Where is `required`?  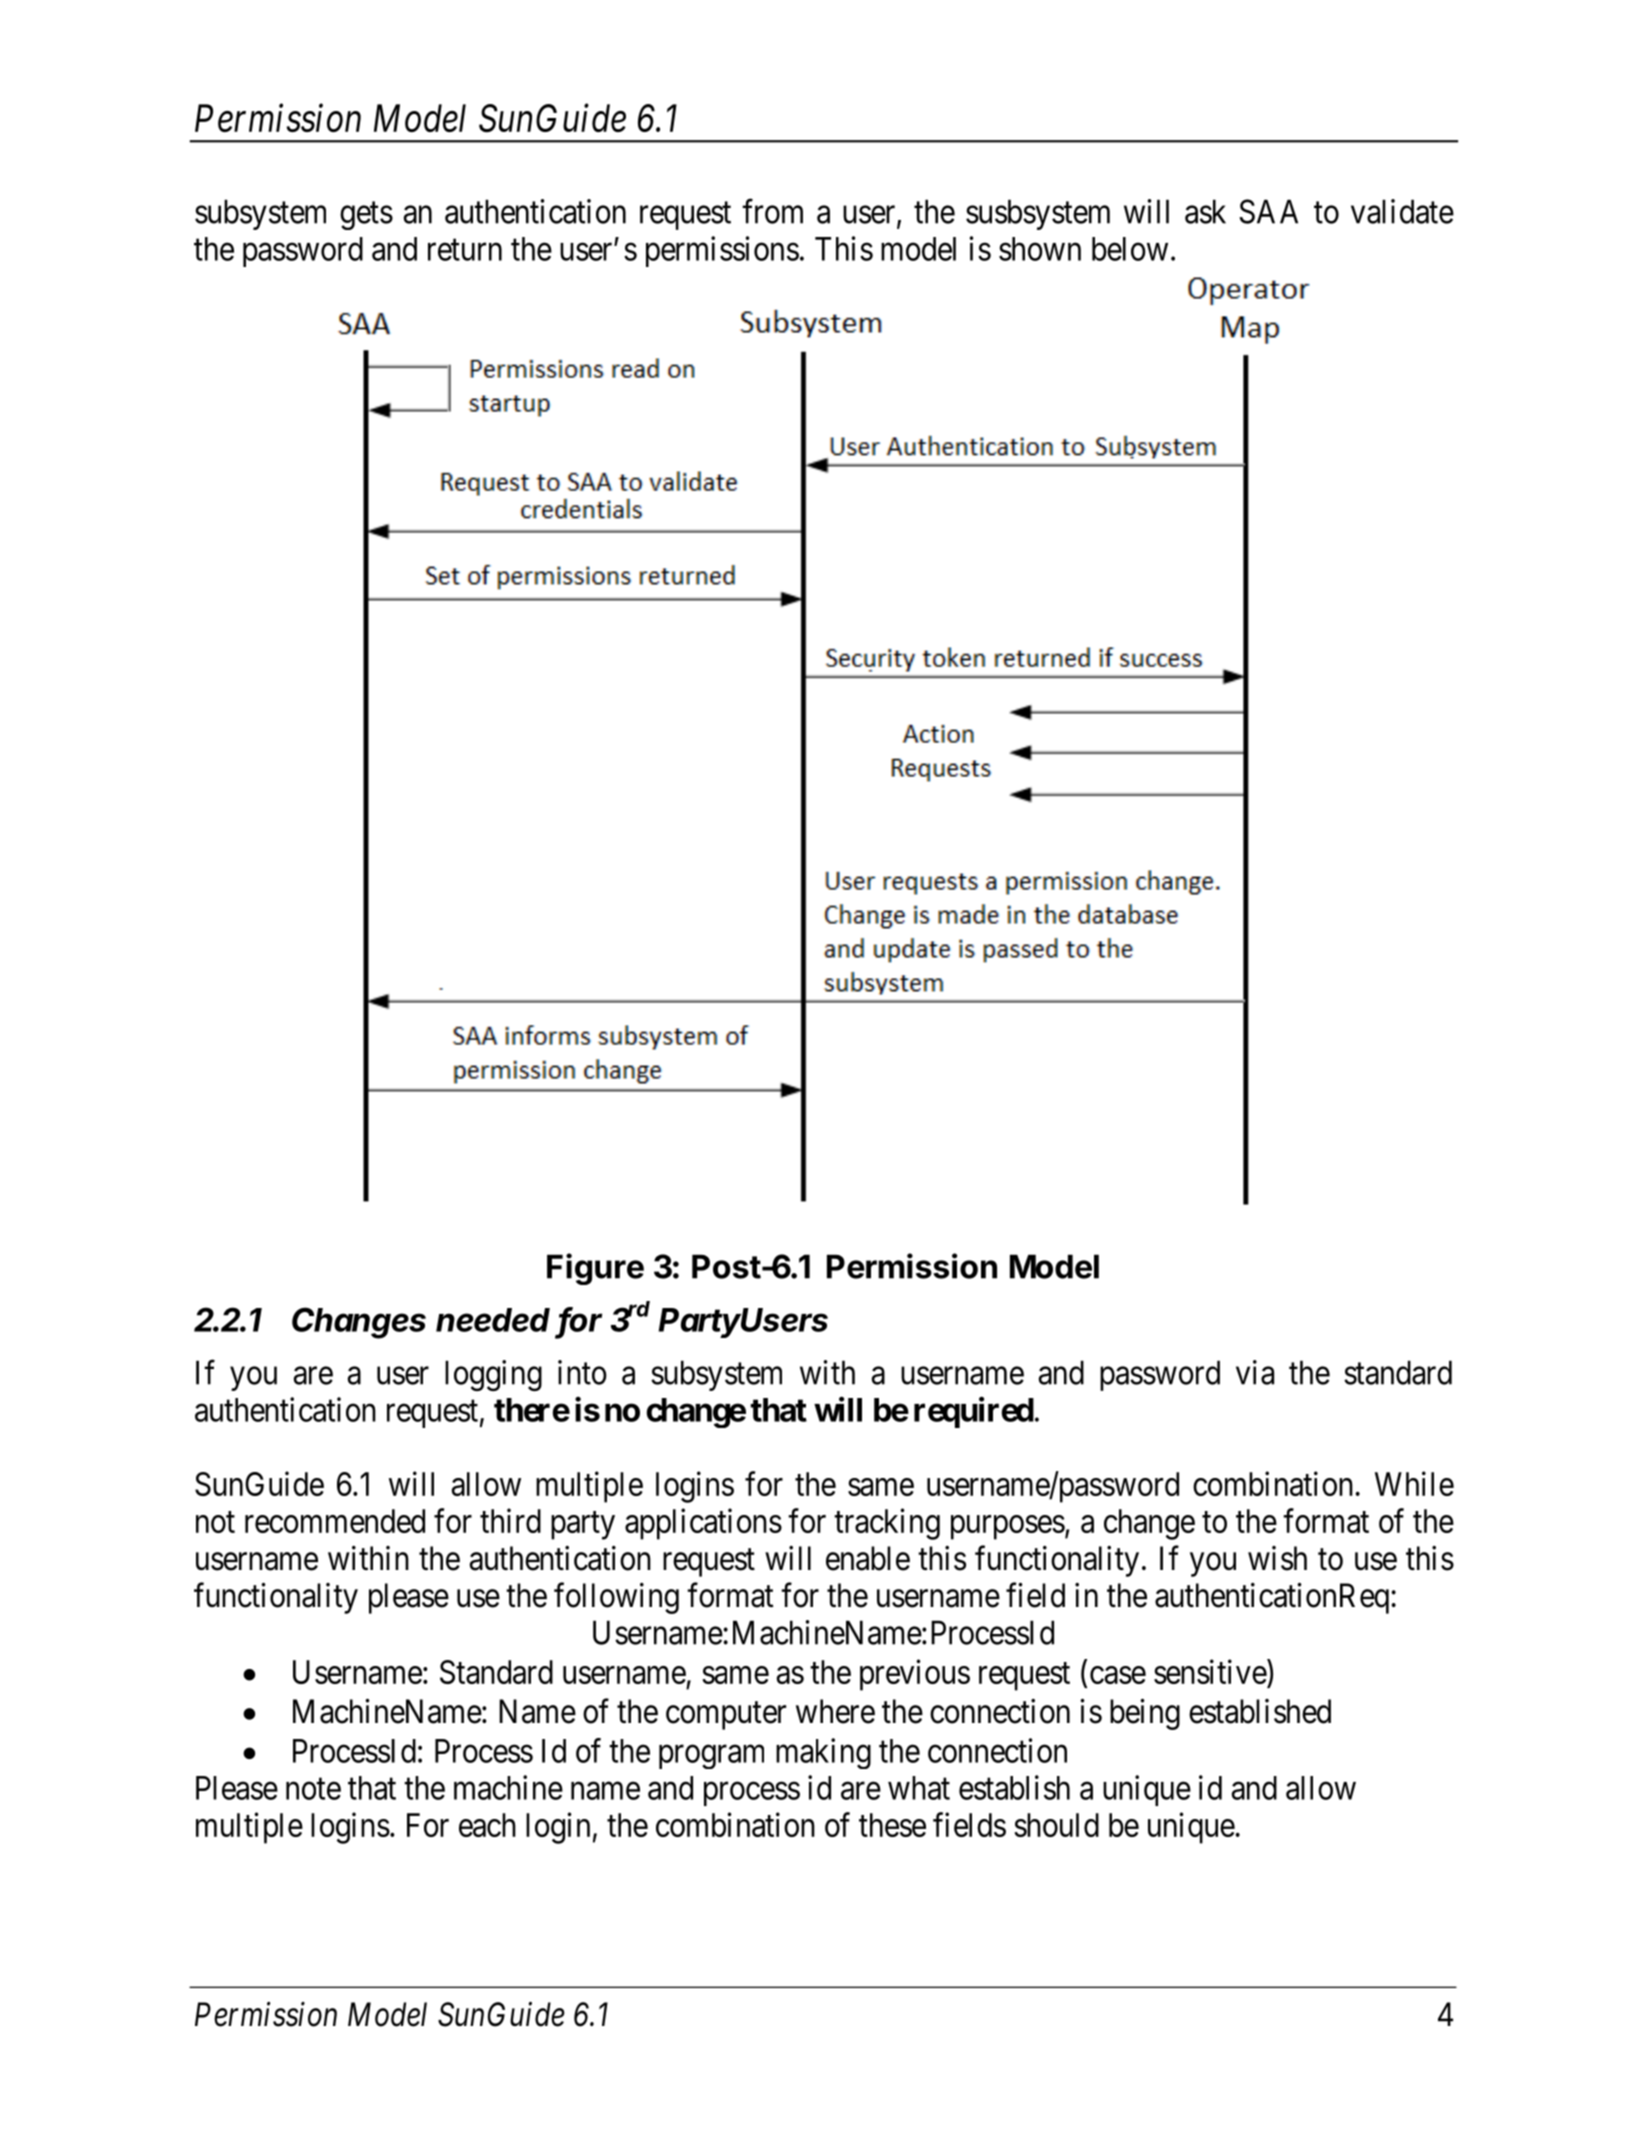 required is located at coordinates (974, 1412).
